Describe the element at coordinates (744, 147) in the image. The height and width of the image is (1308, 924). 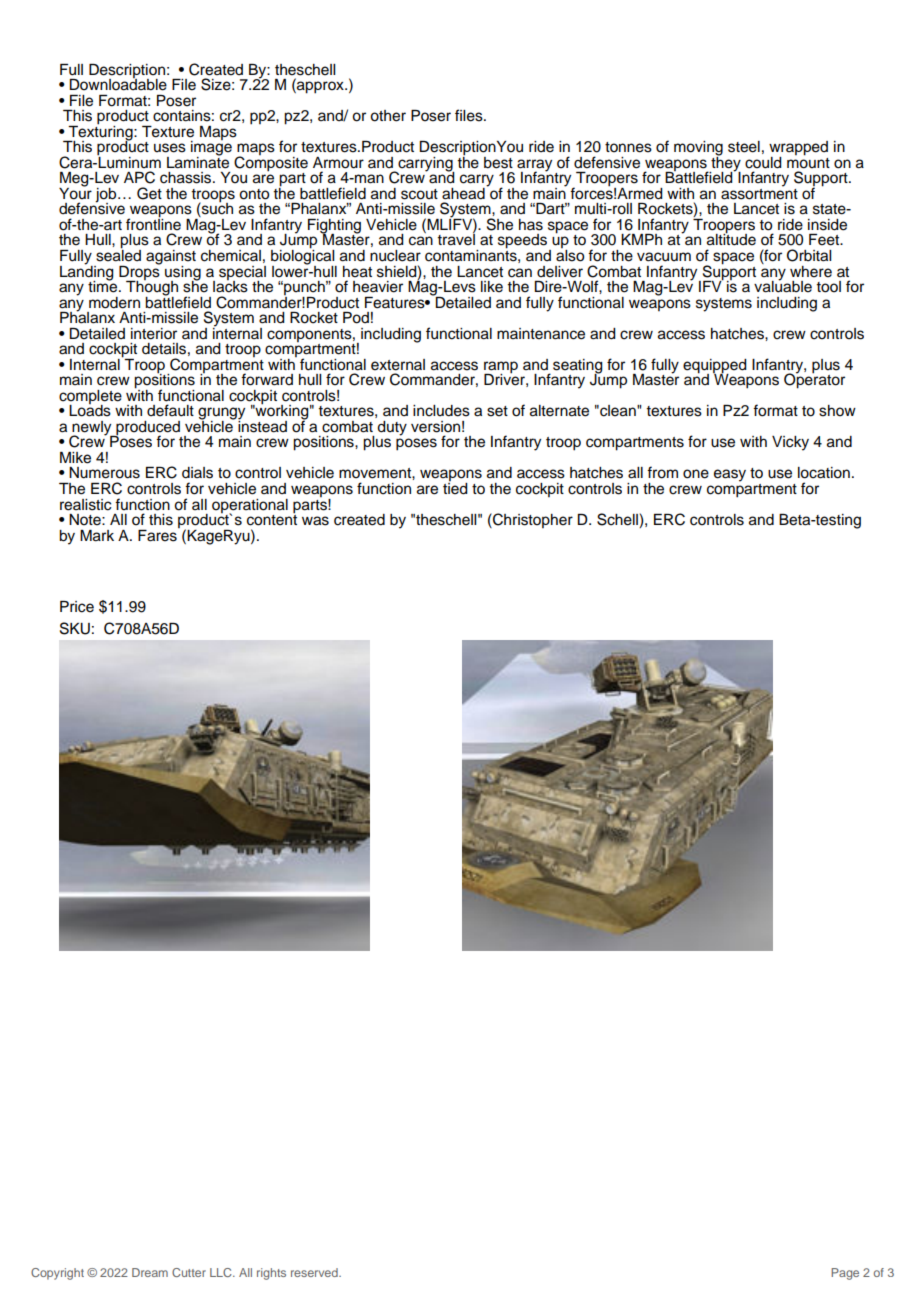
I see `steel` at that location.
